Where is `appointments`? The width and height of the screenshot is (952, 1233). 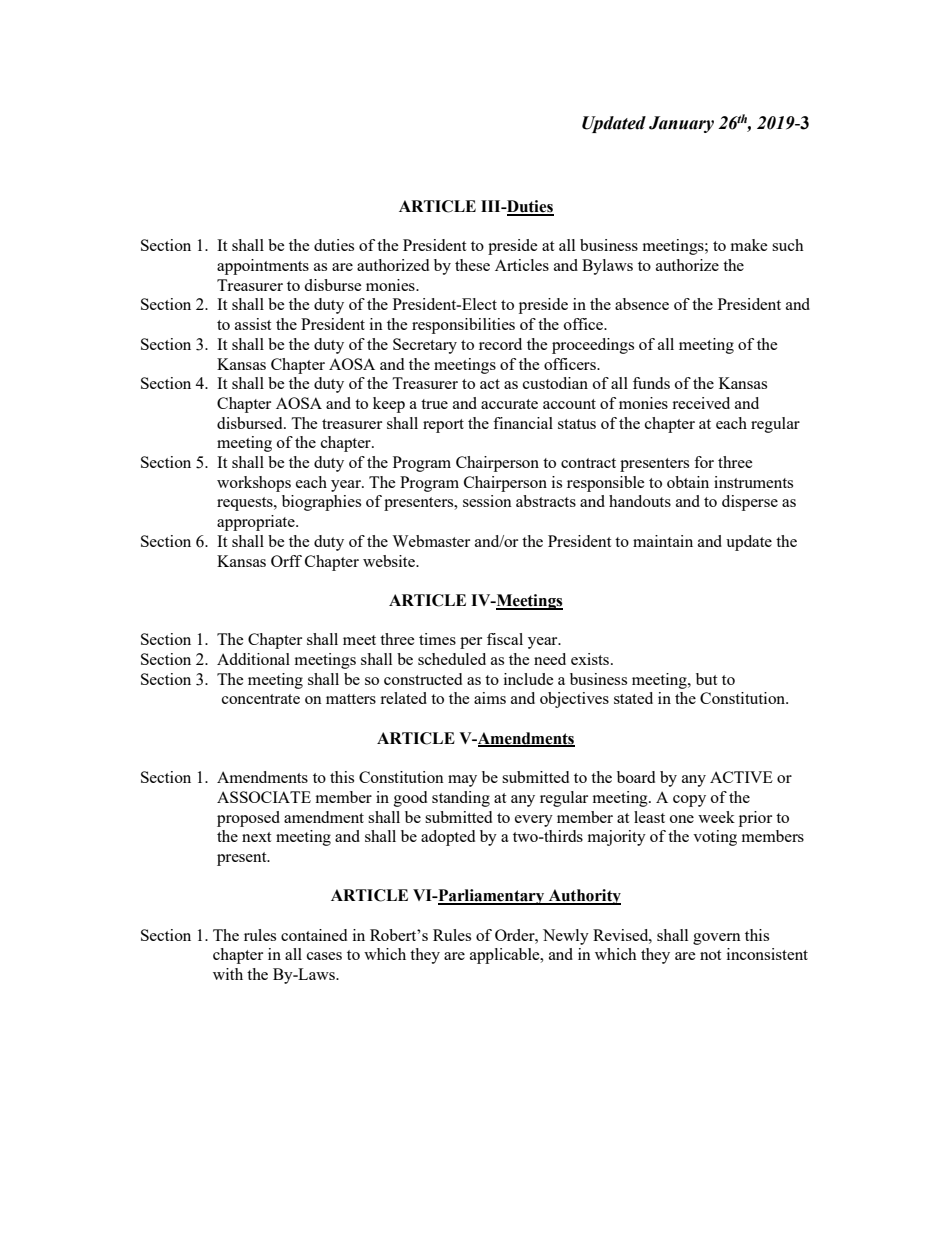 appointments is located at coordinates (263, 267).
